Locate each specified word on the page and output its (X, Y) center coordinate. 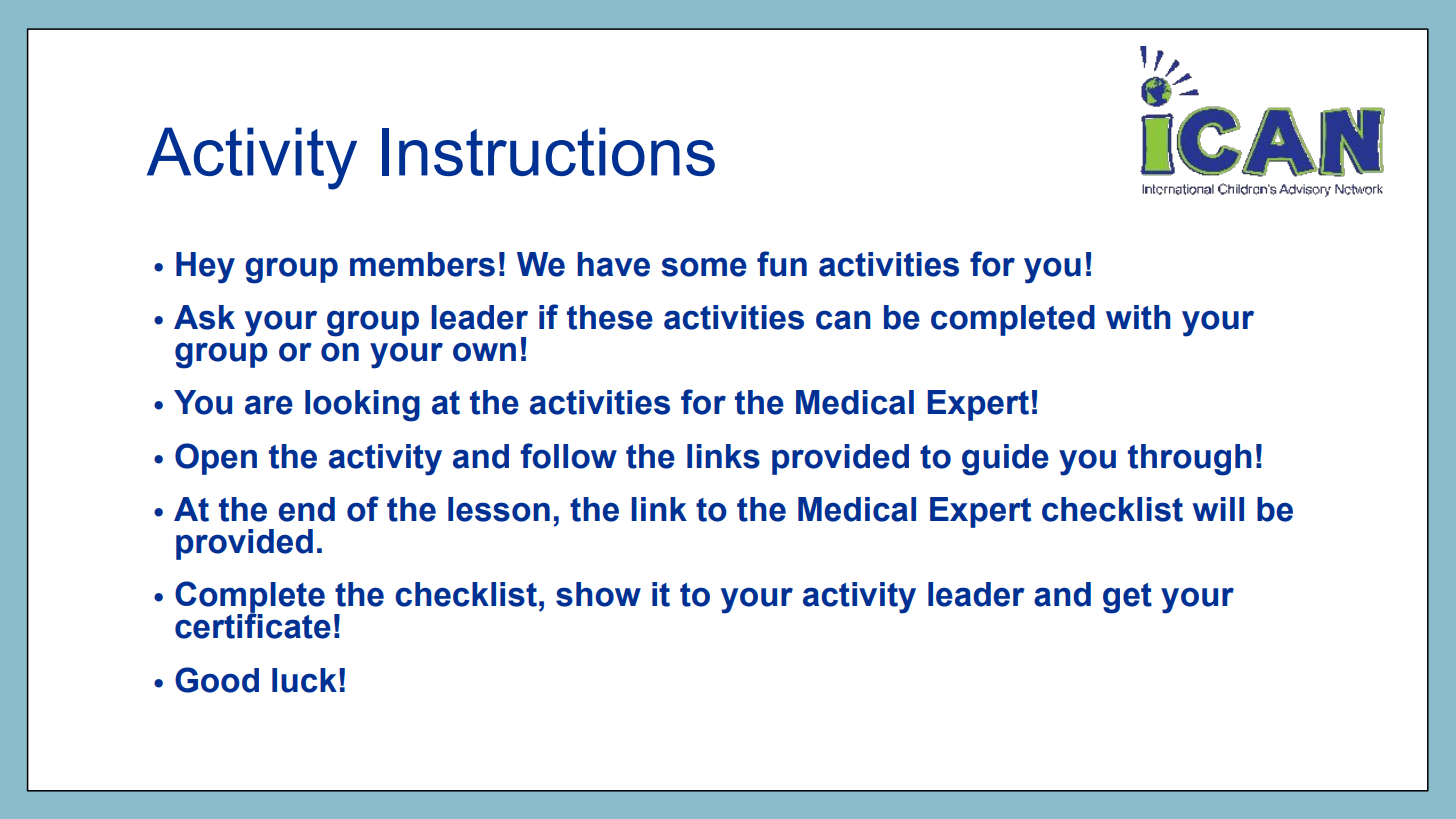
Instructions (548, 151)
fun (782, 264)
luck (304, 680)
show (598, 594)
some (704, 267)
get (1127, 598)
